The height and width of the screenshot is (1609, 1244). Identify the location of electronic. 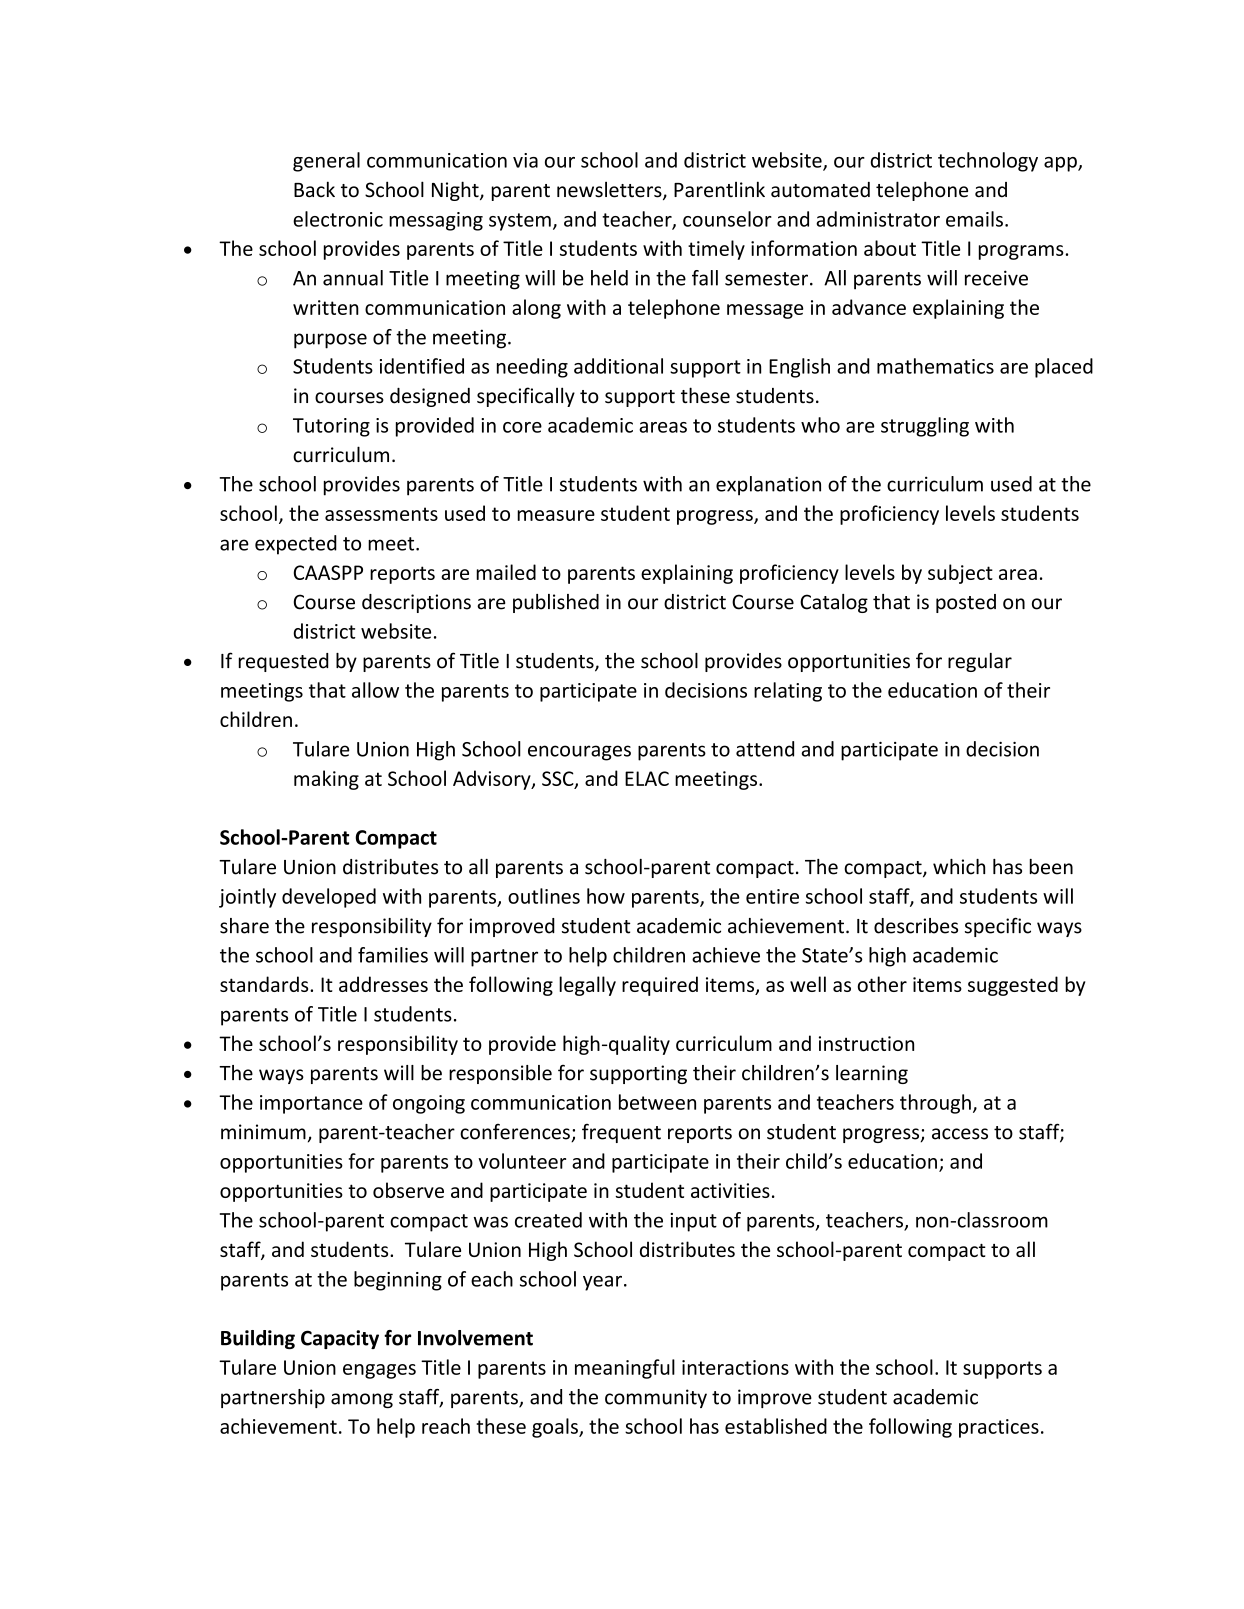
(338, 219).
